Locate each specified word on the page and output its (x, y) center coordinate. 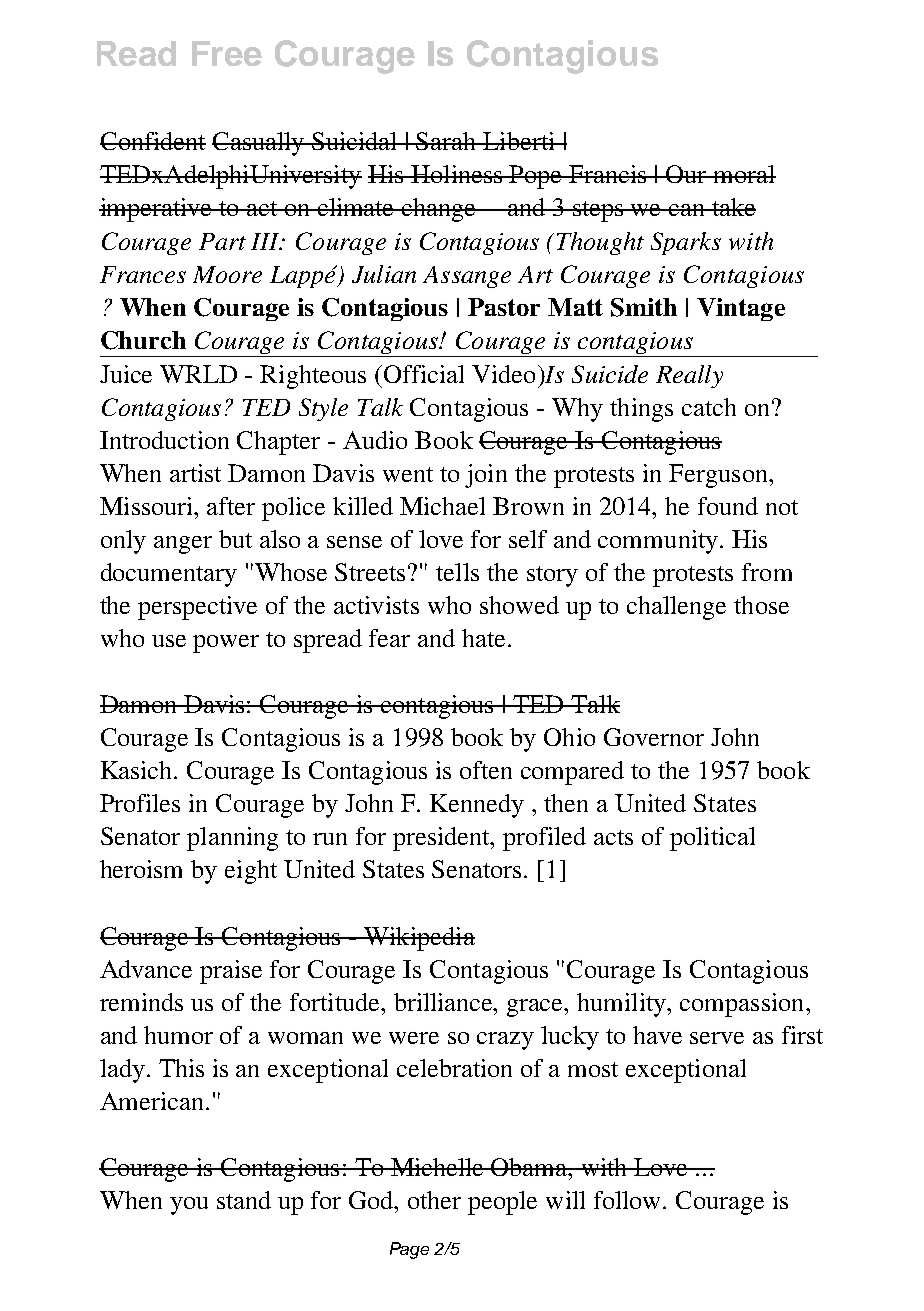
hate (483, 638)
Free (227, 53)
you (189, 1206)
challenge (676, 608)
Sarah (447, 141)
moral (744, 174)
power (226, 644)
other (434, 1200)
